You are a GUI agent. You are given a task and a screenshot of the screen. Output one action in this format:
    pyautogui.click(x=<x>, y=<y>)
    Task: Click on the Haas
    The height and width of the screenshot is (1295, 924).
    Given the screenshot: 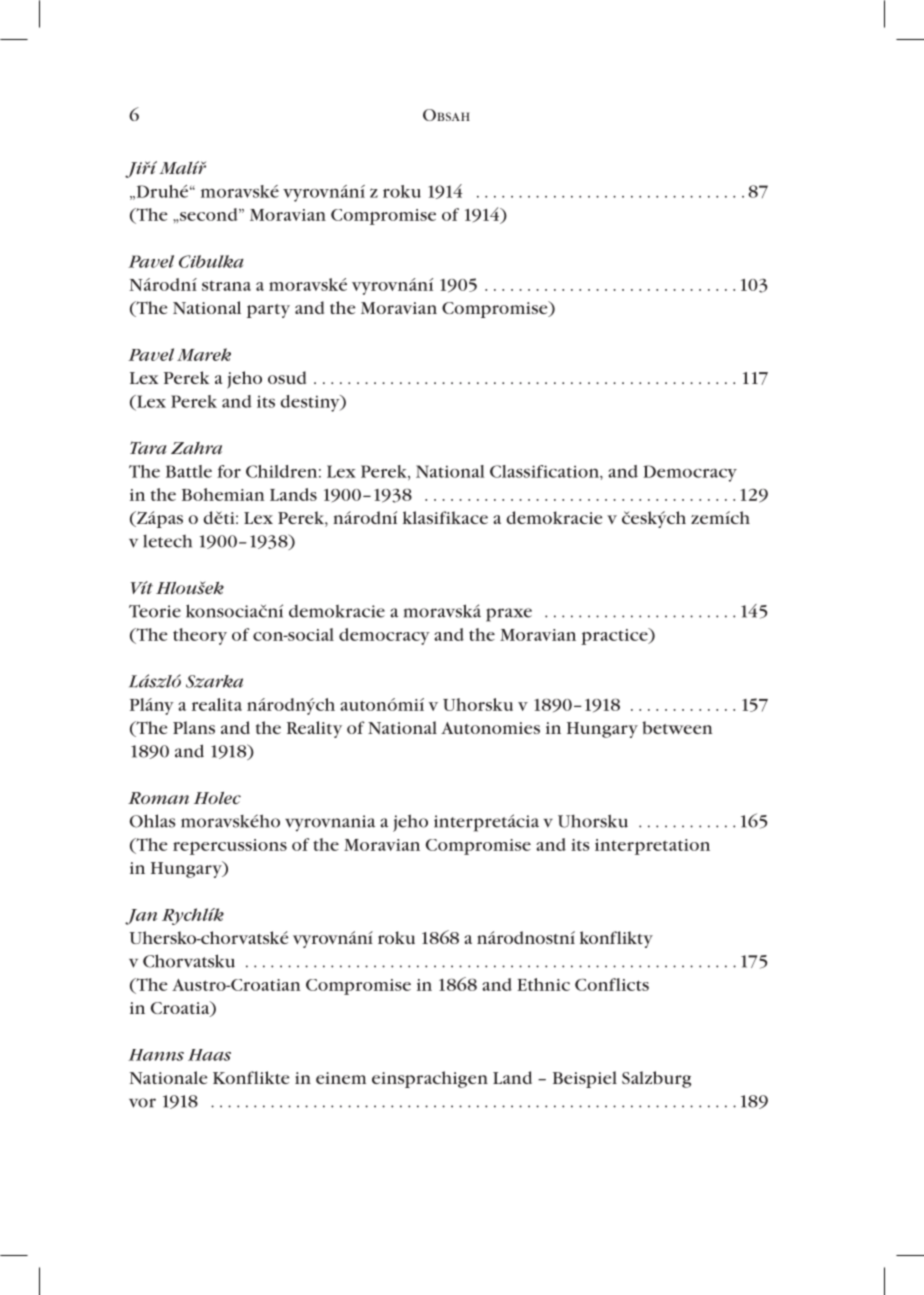 What is the action you would take?
    pyautogui.click(x=209, y=1055)
